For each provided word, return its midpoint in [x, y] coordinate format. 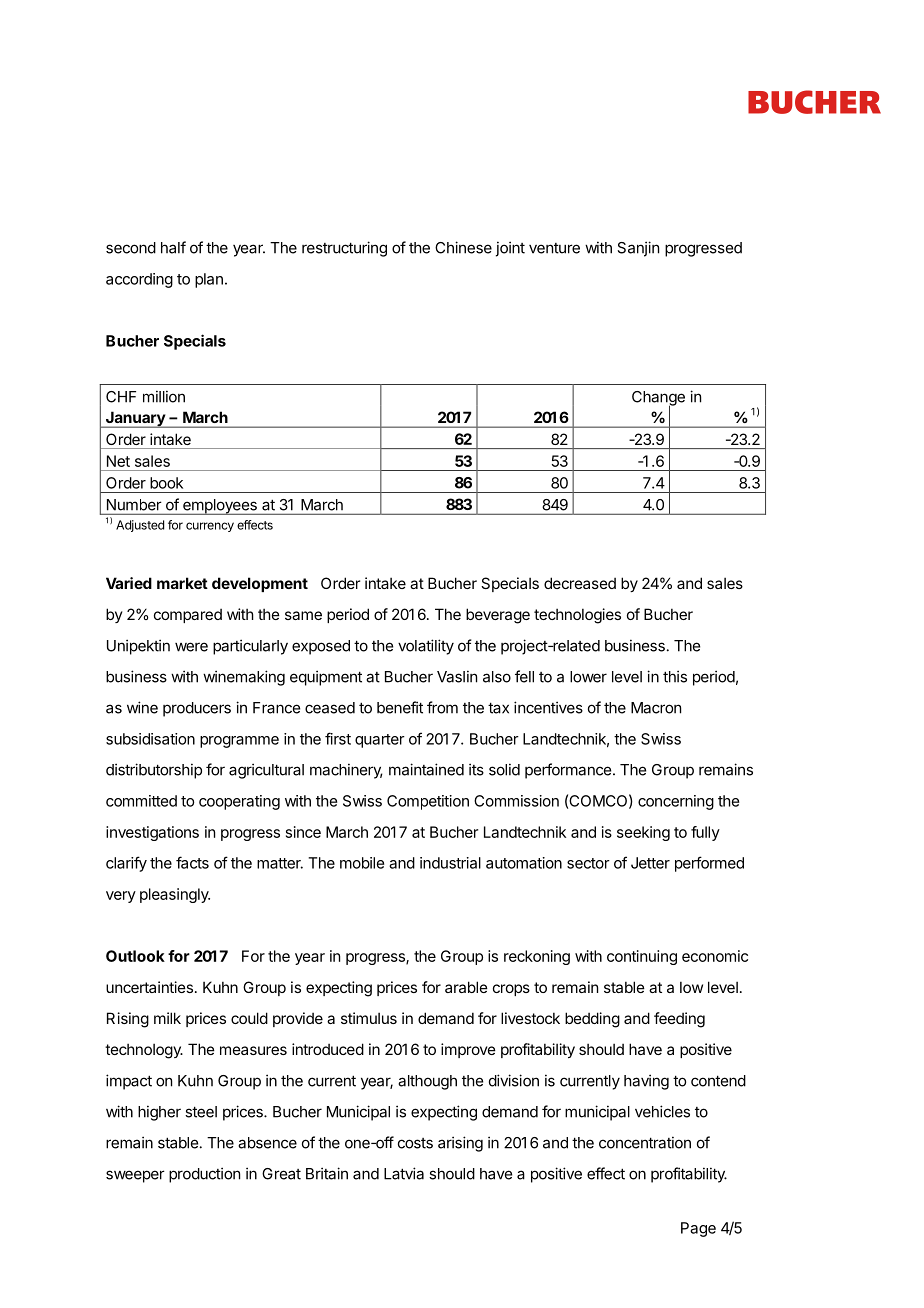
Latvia [404, 1173]
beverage [498, 616]
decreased [580, 583]
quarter [380, 741]
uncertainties [149, 987]
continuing [642, 957]
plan [209, 280]
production [204, 1175]
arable [466, 987]
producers [197, 709]
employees [220, 507]
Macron [656, 708]
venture [554, 248]
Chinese [463, 247]
